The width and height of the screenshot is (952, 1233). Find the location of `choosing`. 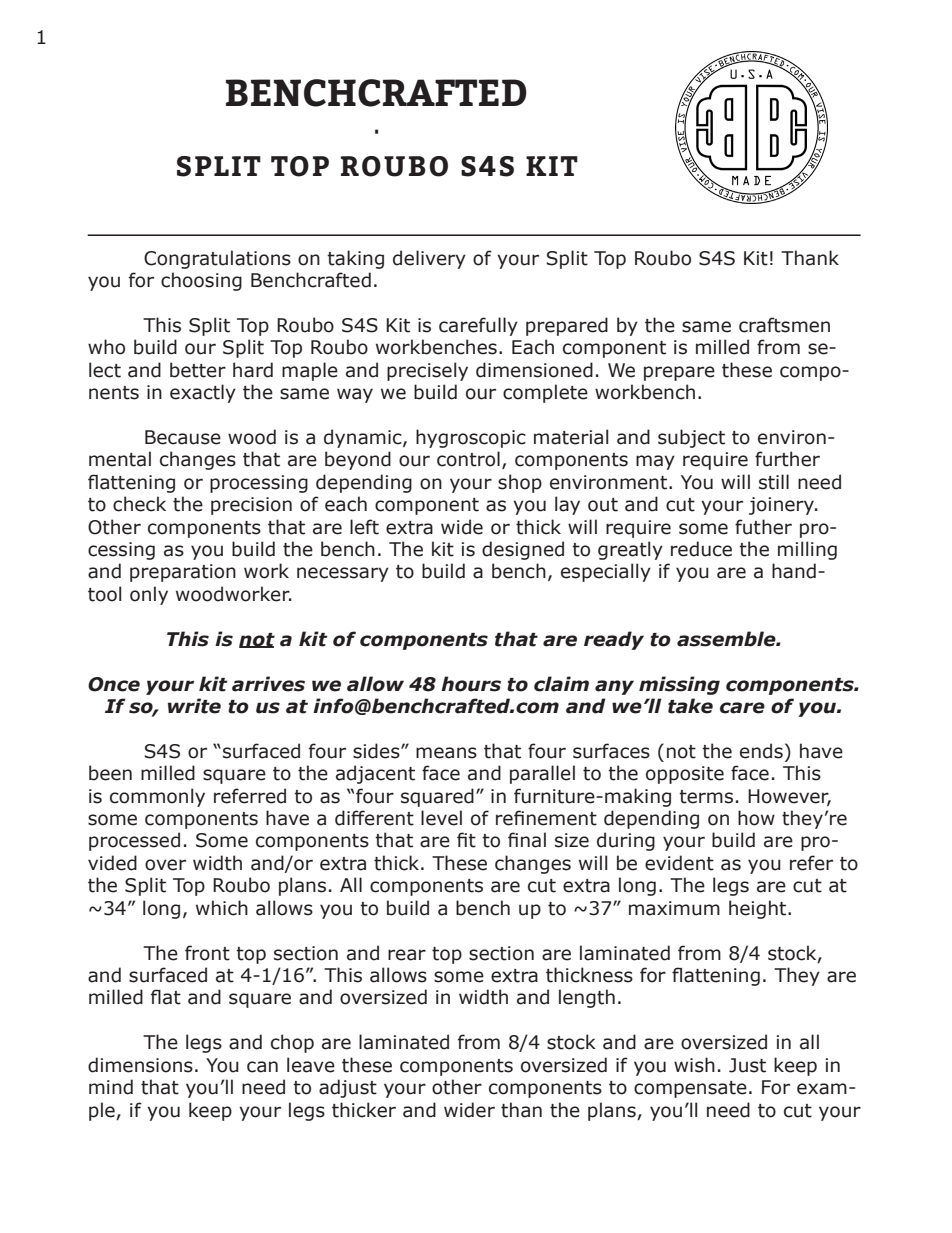

choosing is located at coordinates (201, 281).
